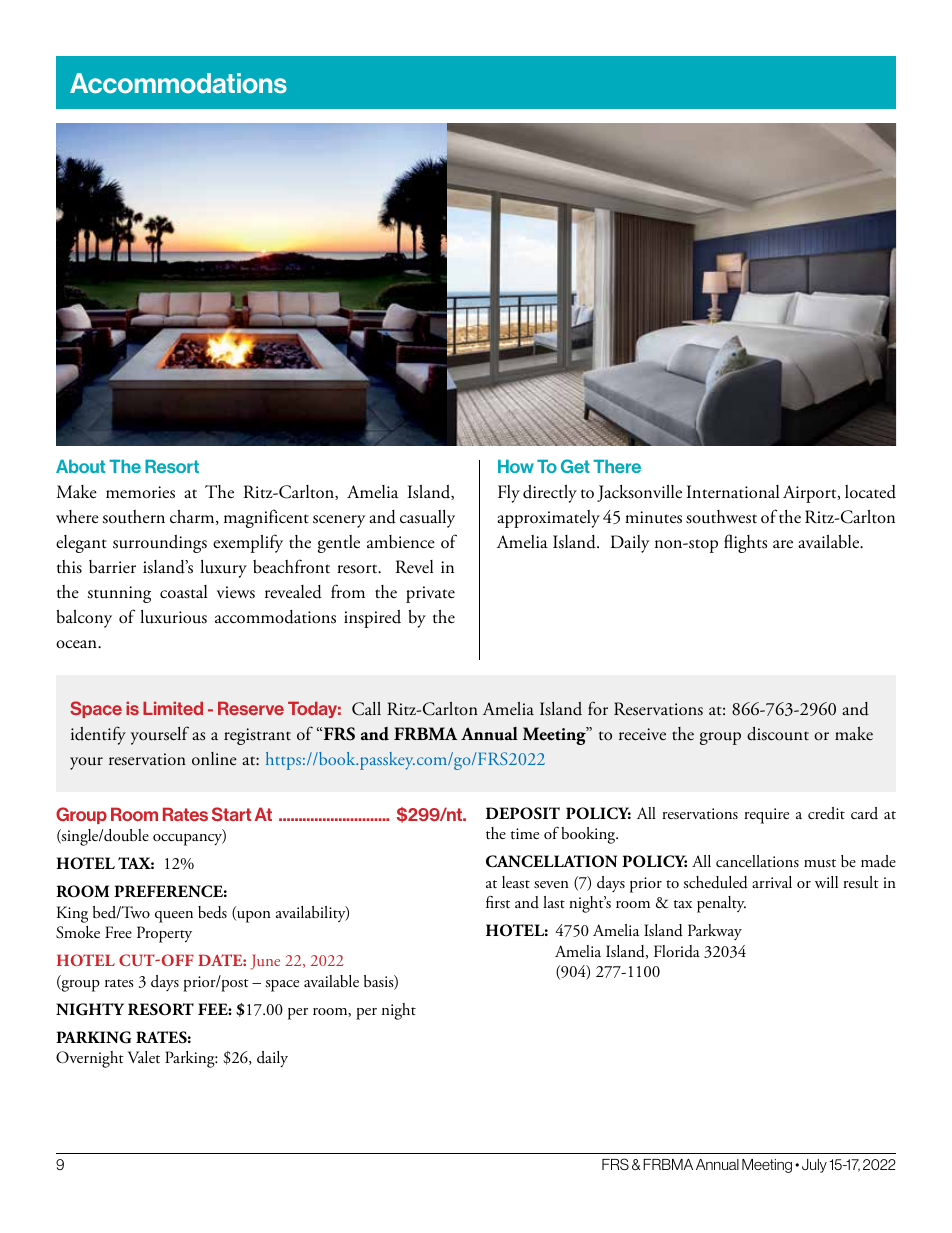  What do you see at coordinates (231, 814) in the screenshot?
I see `Start` at bounding box center [231, 814].
